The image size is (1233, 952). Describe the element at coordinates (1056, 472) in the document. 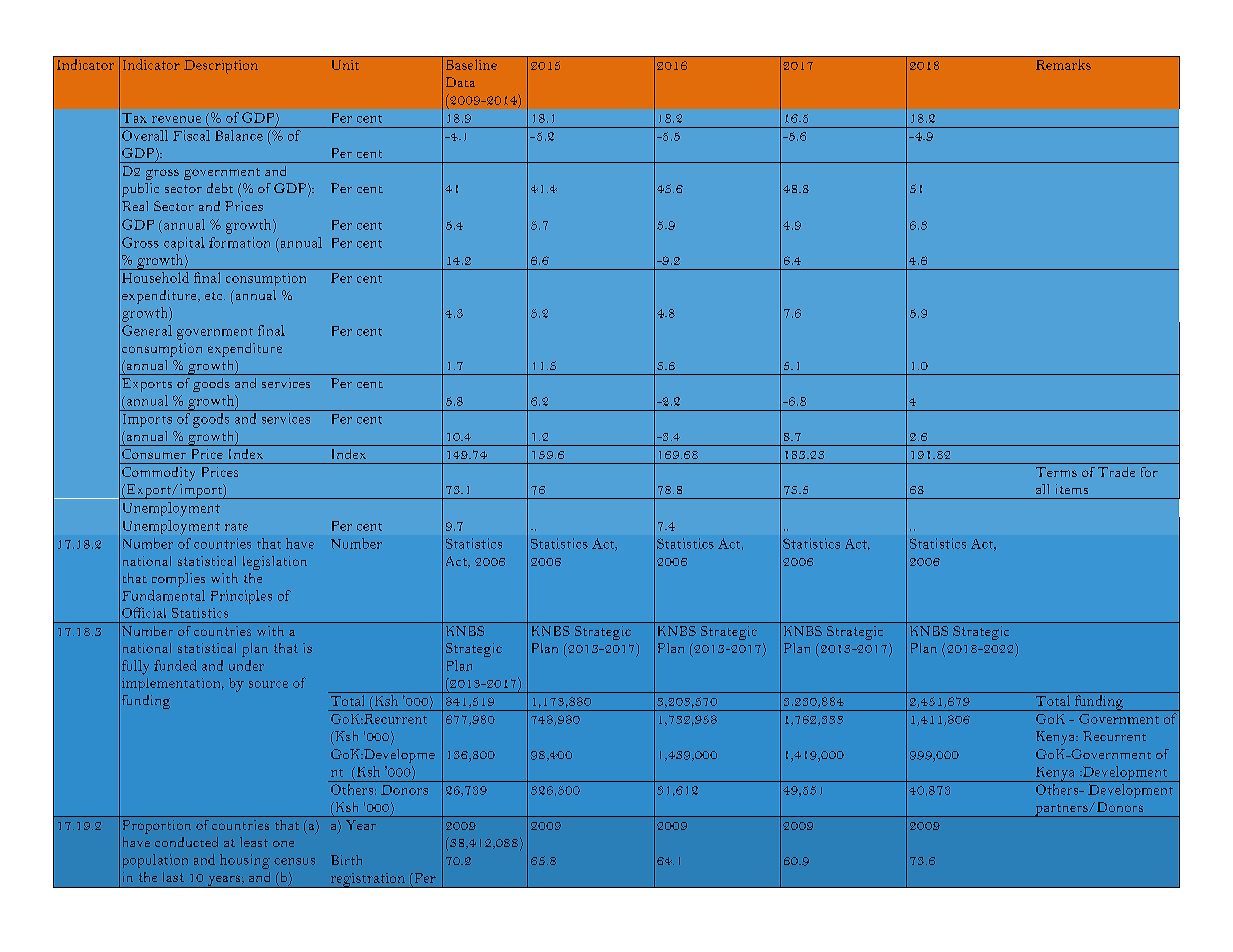

I see `Terms` at that location.
